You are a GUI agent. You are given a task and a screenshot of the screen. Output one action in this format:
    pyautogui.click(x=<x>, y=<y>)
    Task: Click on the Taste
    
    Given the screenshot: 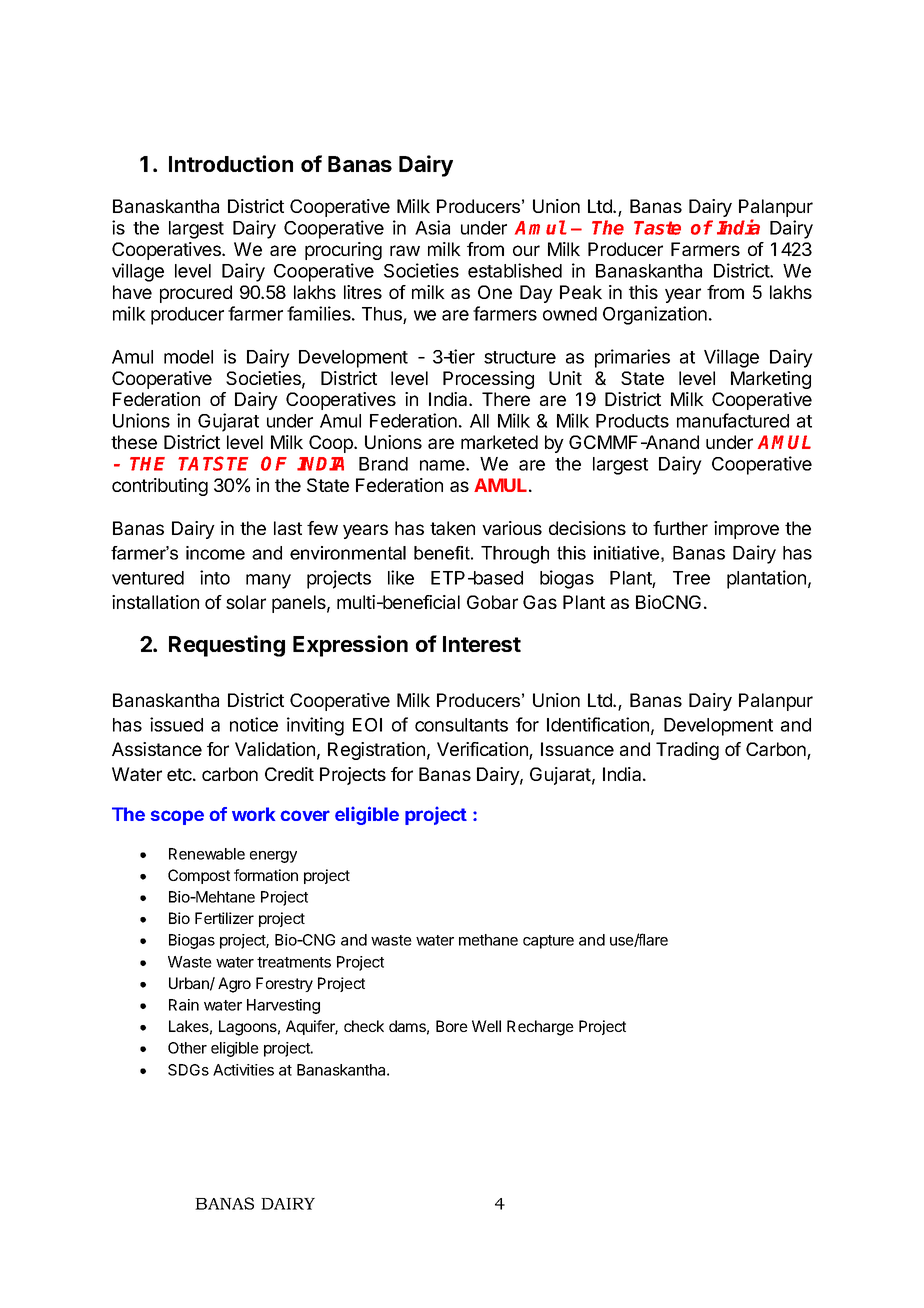 What is the action you would take?
    pyautogui.click(x=657, y=228)
